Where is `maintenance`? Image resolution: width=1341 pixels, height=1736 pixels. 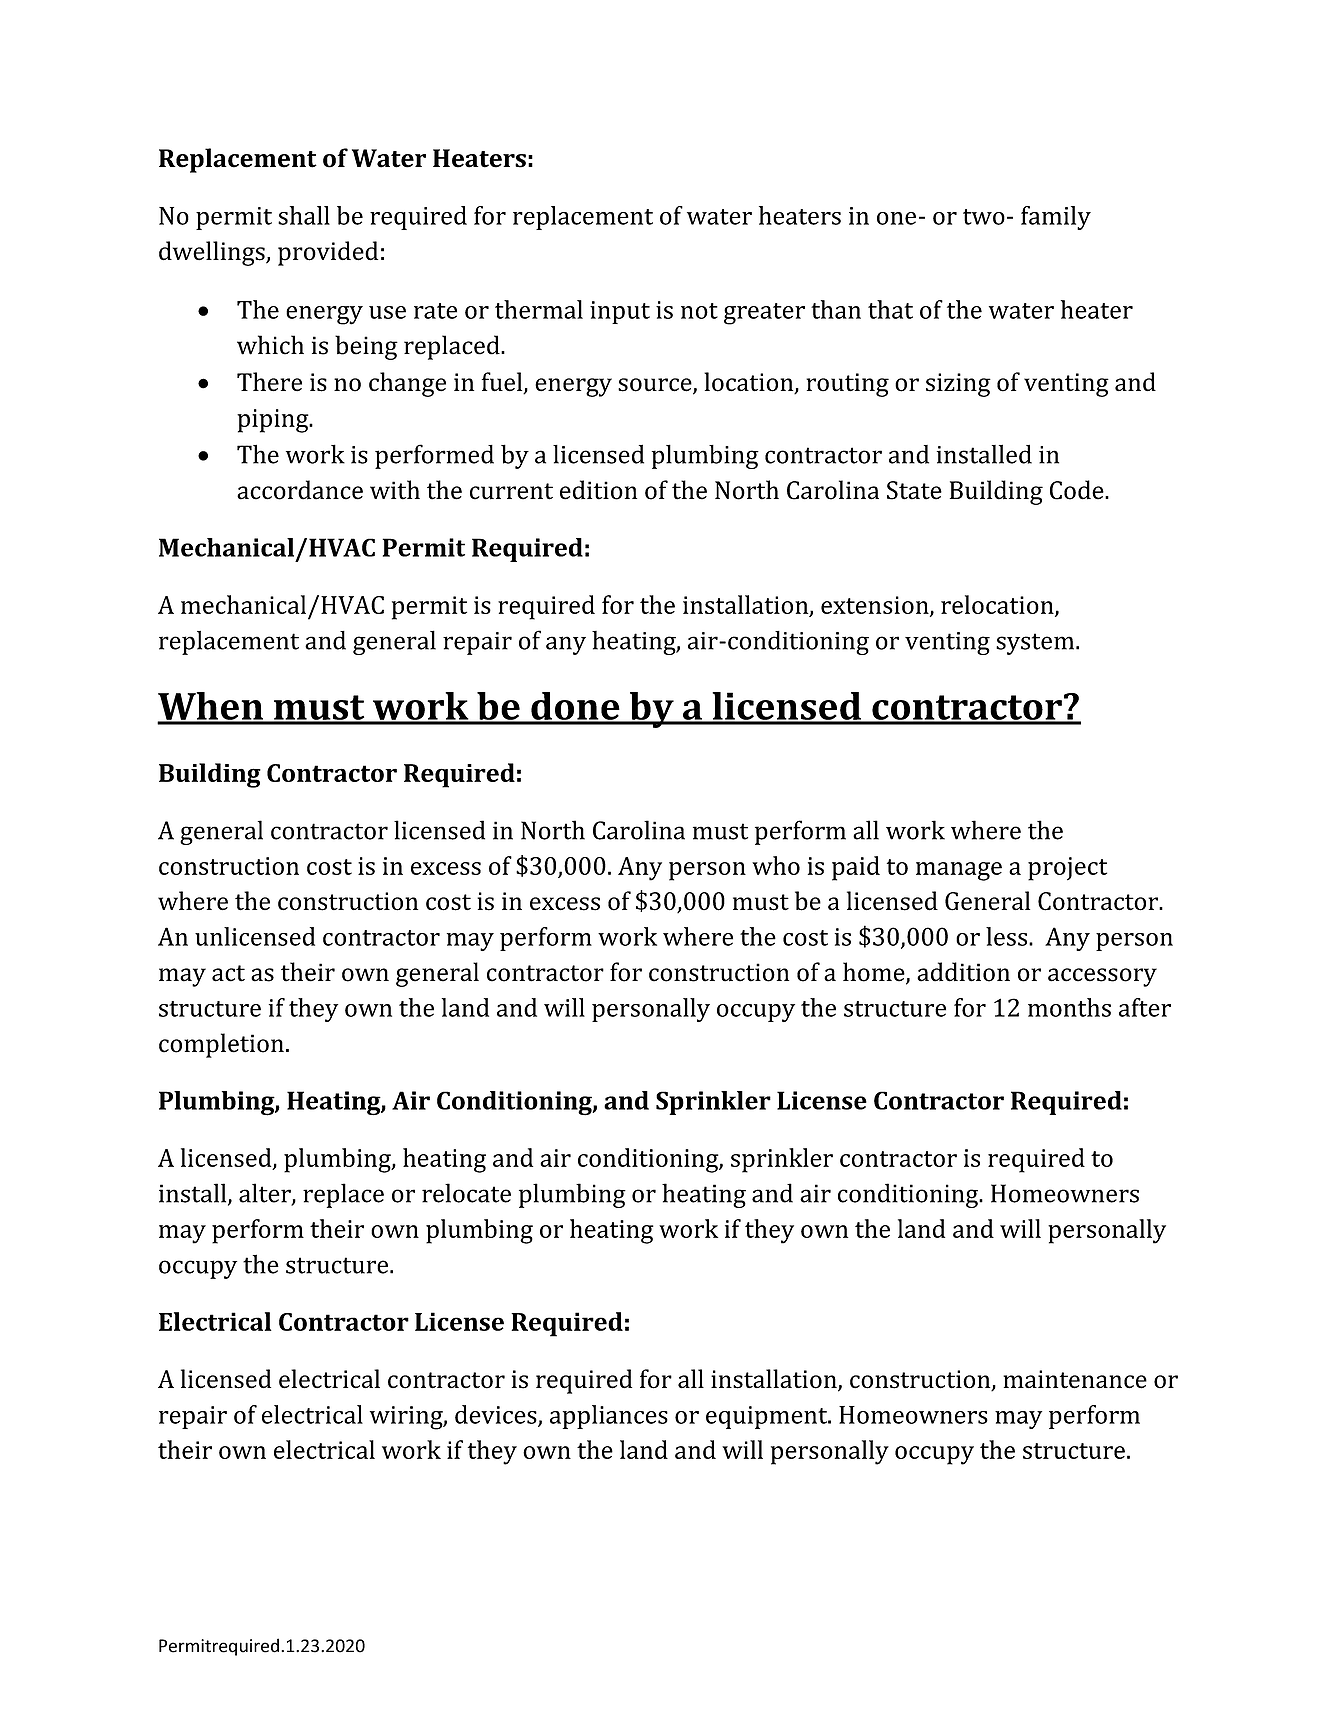 maintenance is located at coordinates (1075, 1379).
